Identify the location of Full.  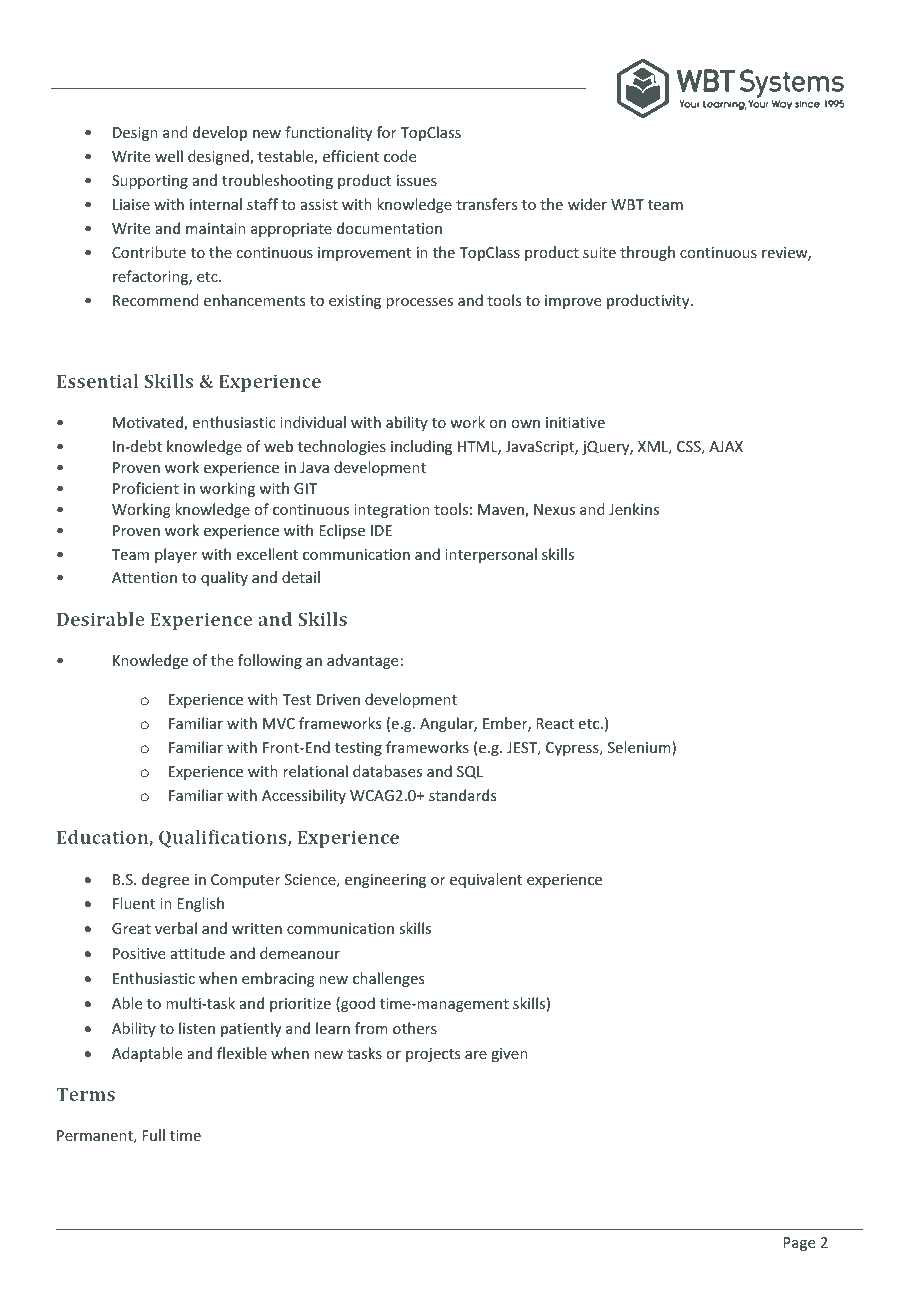
(153, 1135).
